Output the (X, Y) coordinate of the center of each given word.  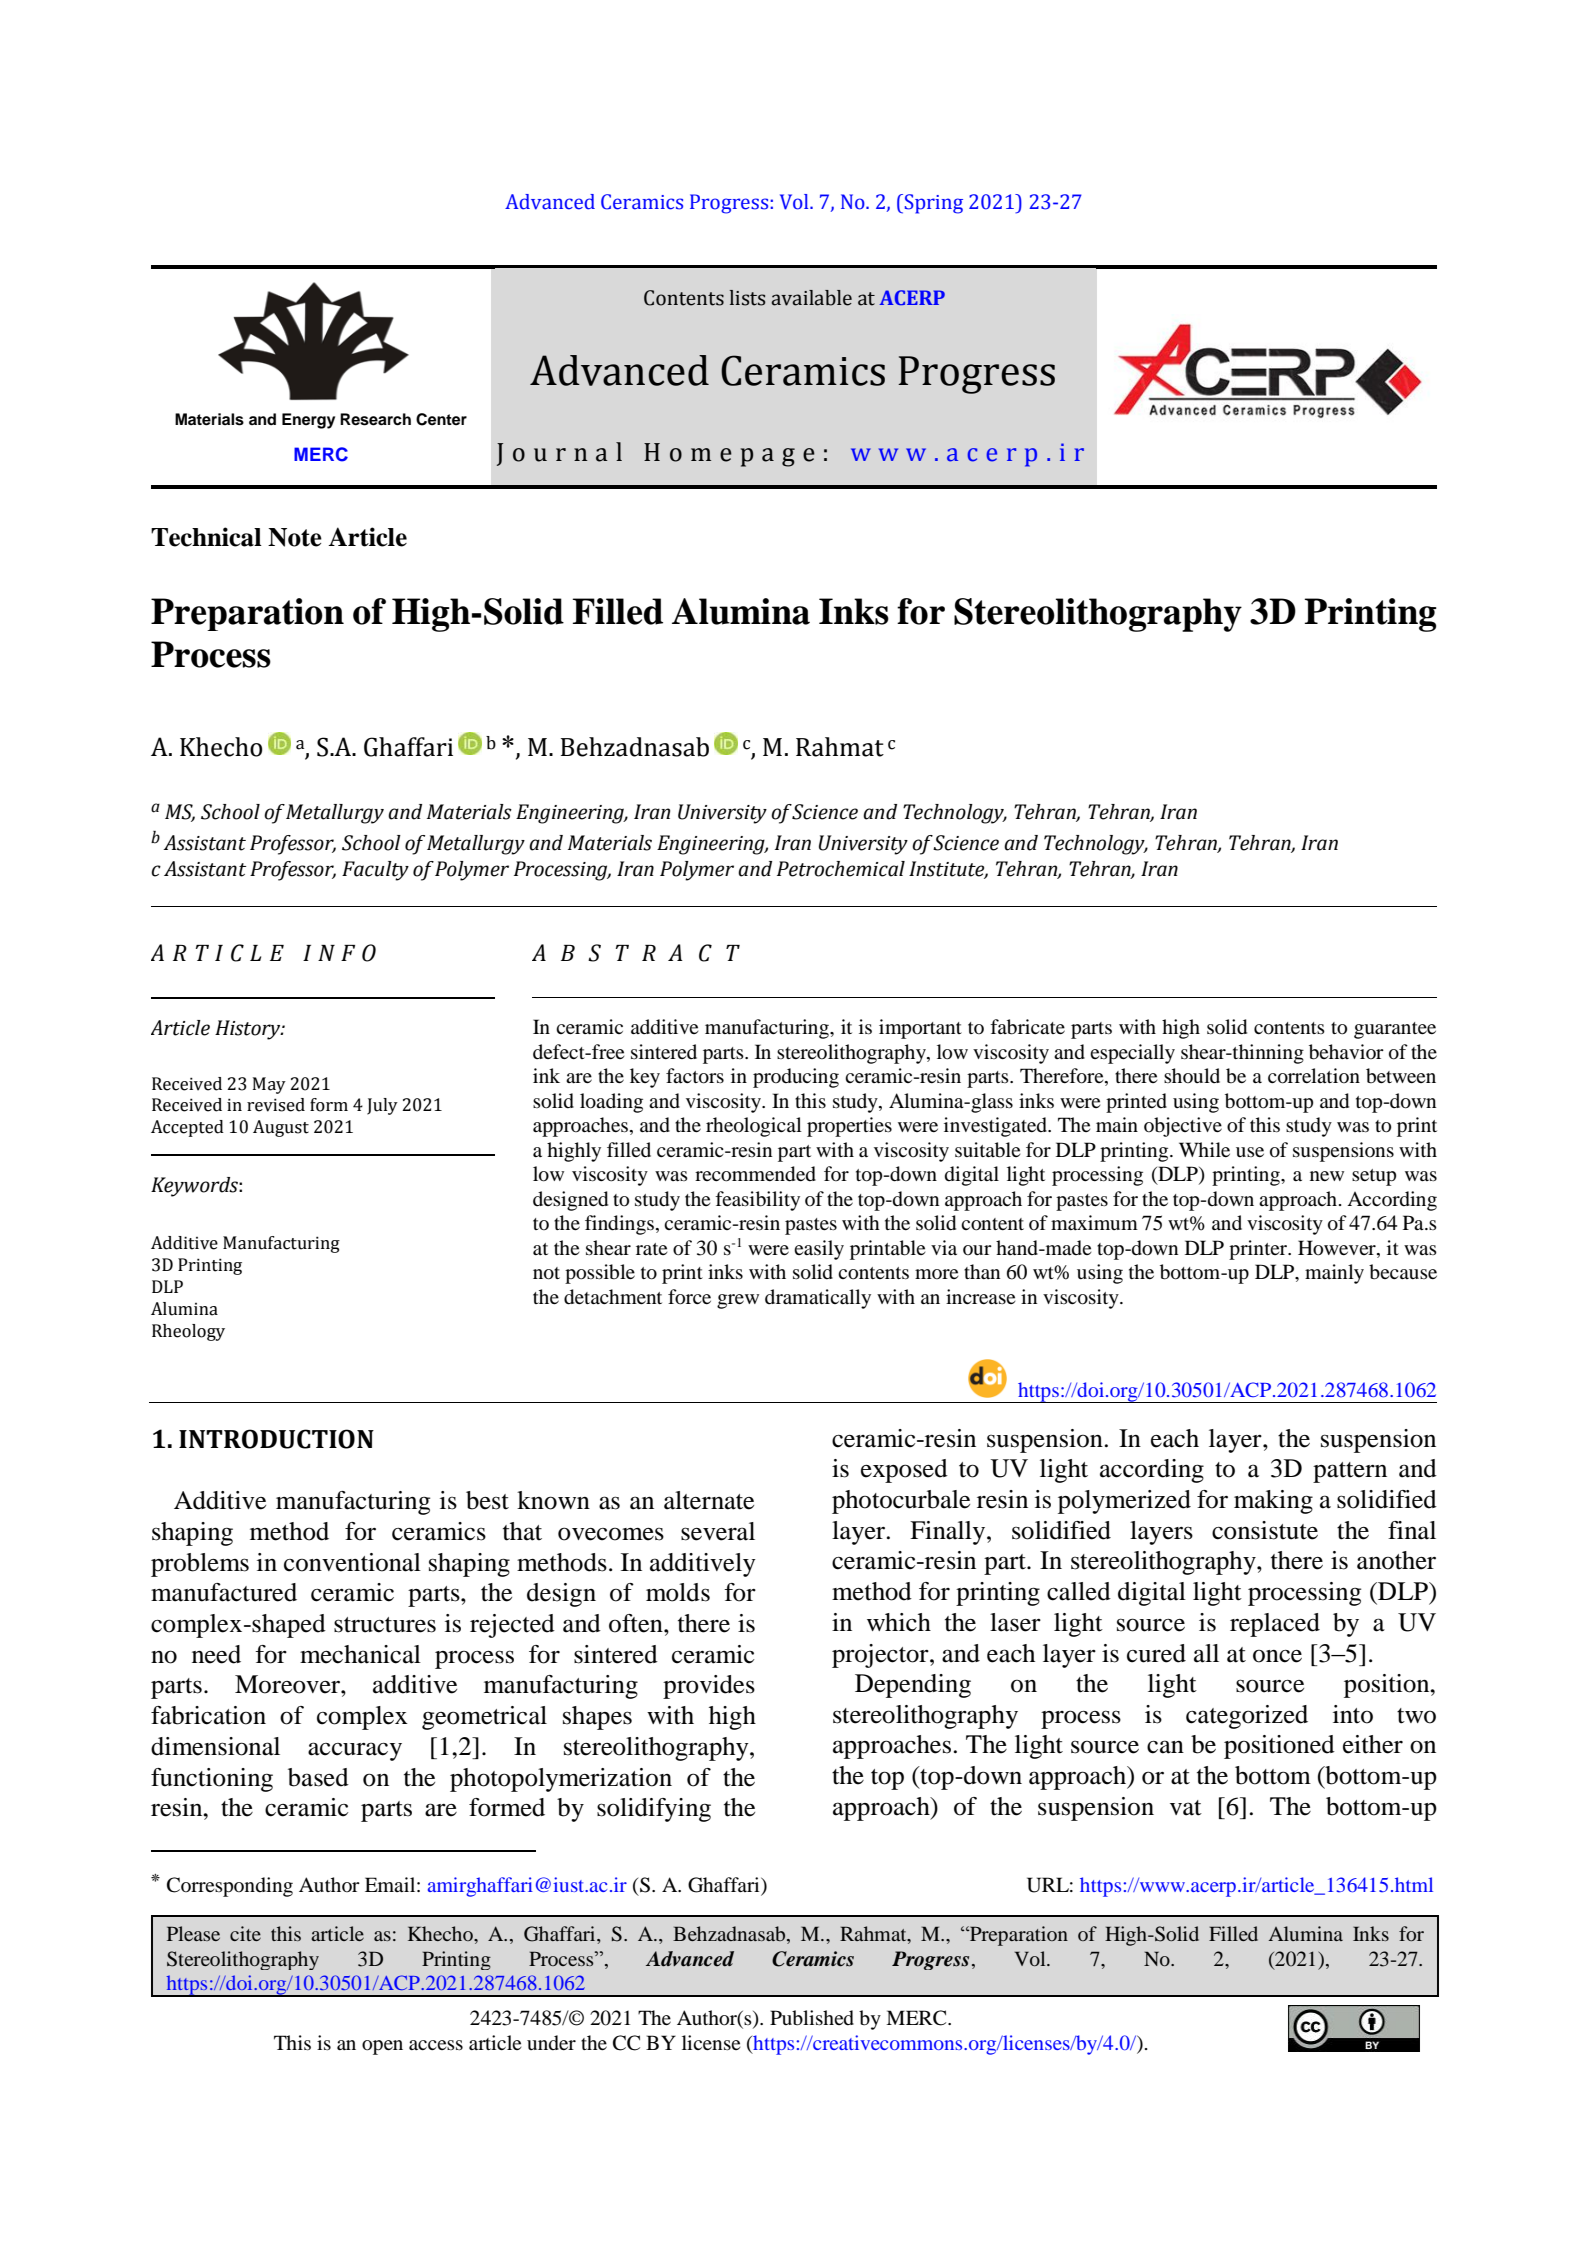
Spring (934, 204)
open (382, 2047)
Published (812, 2018)
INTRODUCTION (276, 1439)
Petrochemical (841, 869)
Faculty (375, 871)
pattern (1350, 1472)
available (811, 298)
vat (1186, 1808)
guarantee (1395, 1030)
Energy (308, 421)
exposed (904, 1471)
